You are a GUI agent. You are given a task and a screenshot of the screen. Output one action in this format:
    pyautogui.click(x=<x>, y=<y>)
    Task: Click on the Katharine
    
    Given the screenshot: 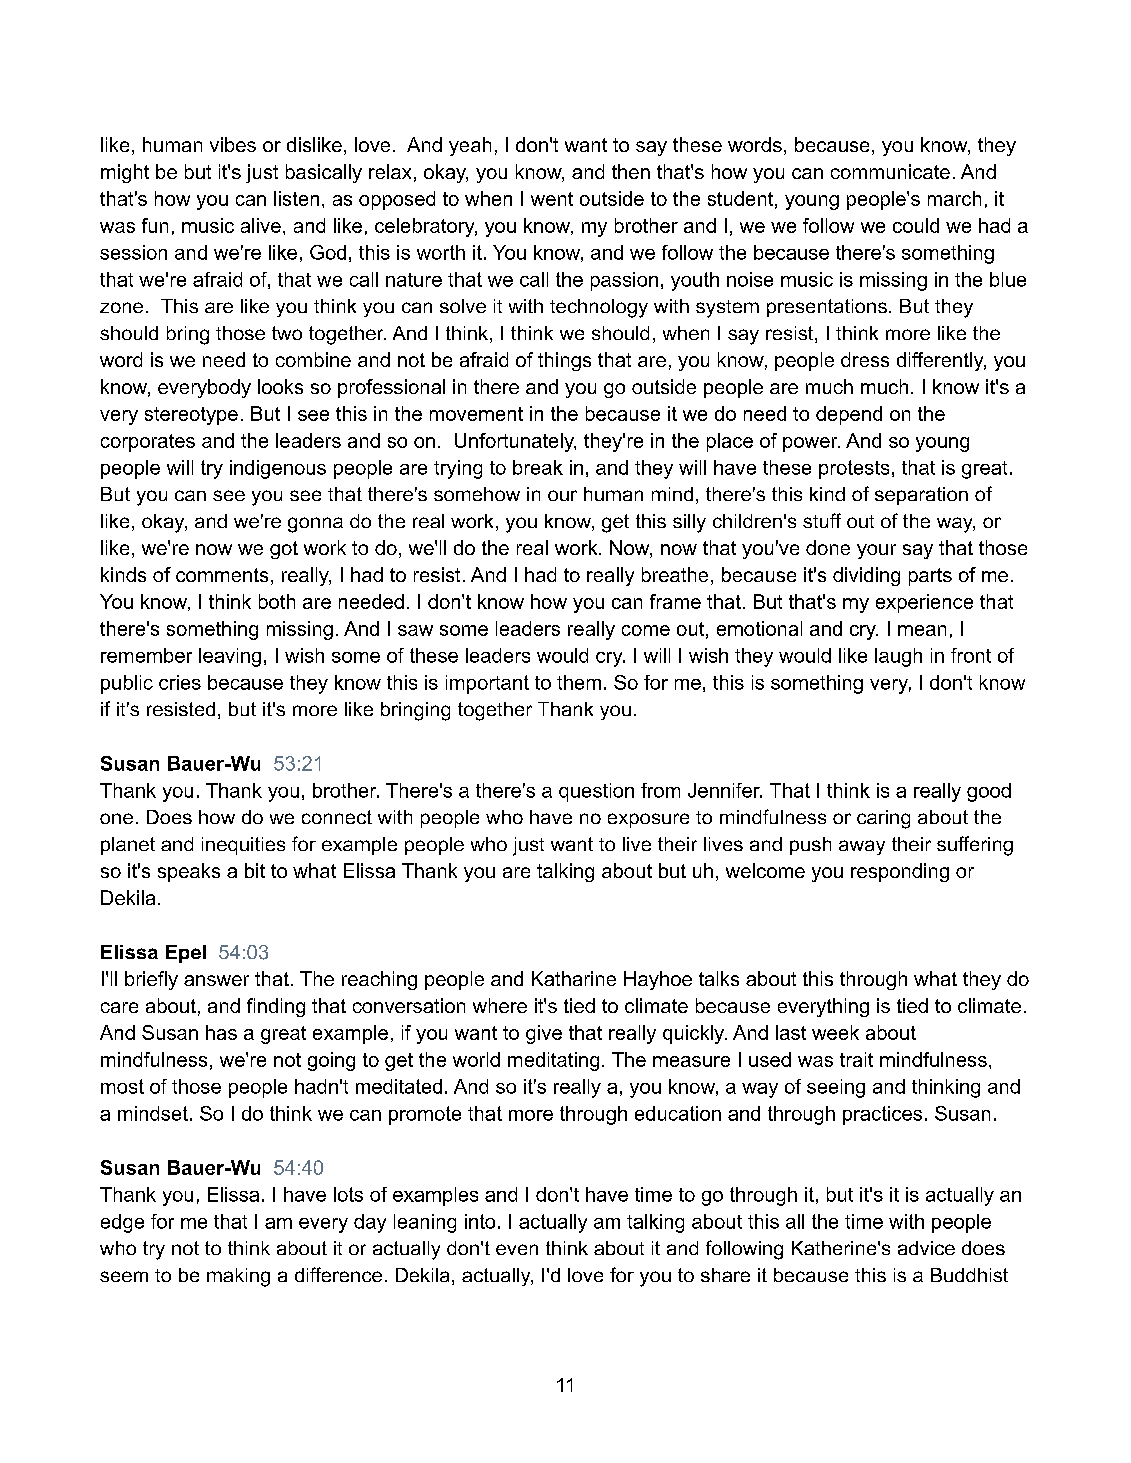 What is the action you would take?
    pyautogui.click(x=574, y=978)
